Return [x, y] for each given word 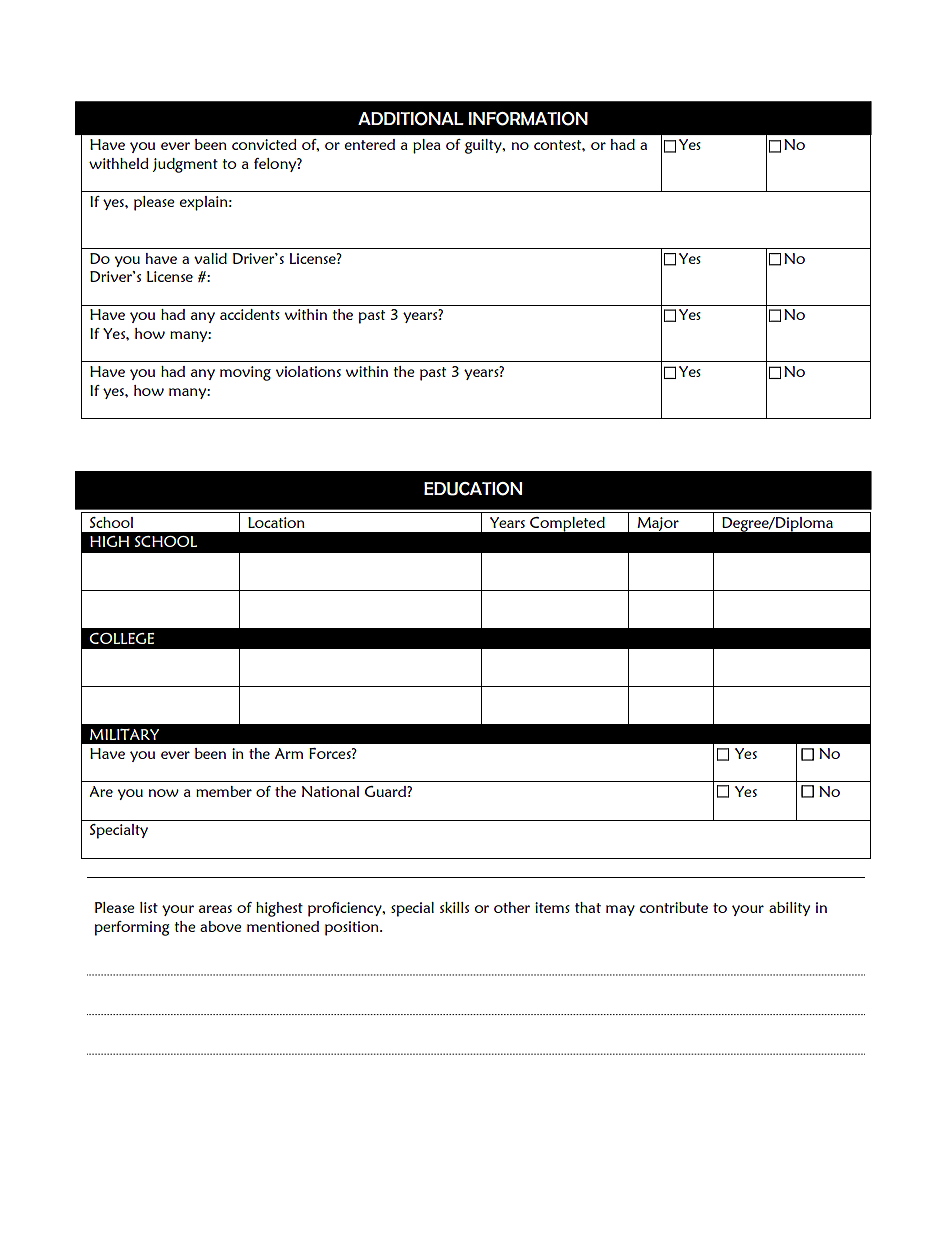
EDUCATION [473, 489]
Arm [289, 753]
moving [245, 373]
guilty [484, 146]
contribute [674, 907]
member [224, 791]
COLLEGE [121, 638]
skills [454, 907]
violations [308, 371]
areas [215, 909]
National [330, 791]
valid [210, 258]
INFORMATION [528, 119]
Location [276, 522]
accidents [250, 314]
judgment [185, 165]
